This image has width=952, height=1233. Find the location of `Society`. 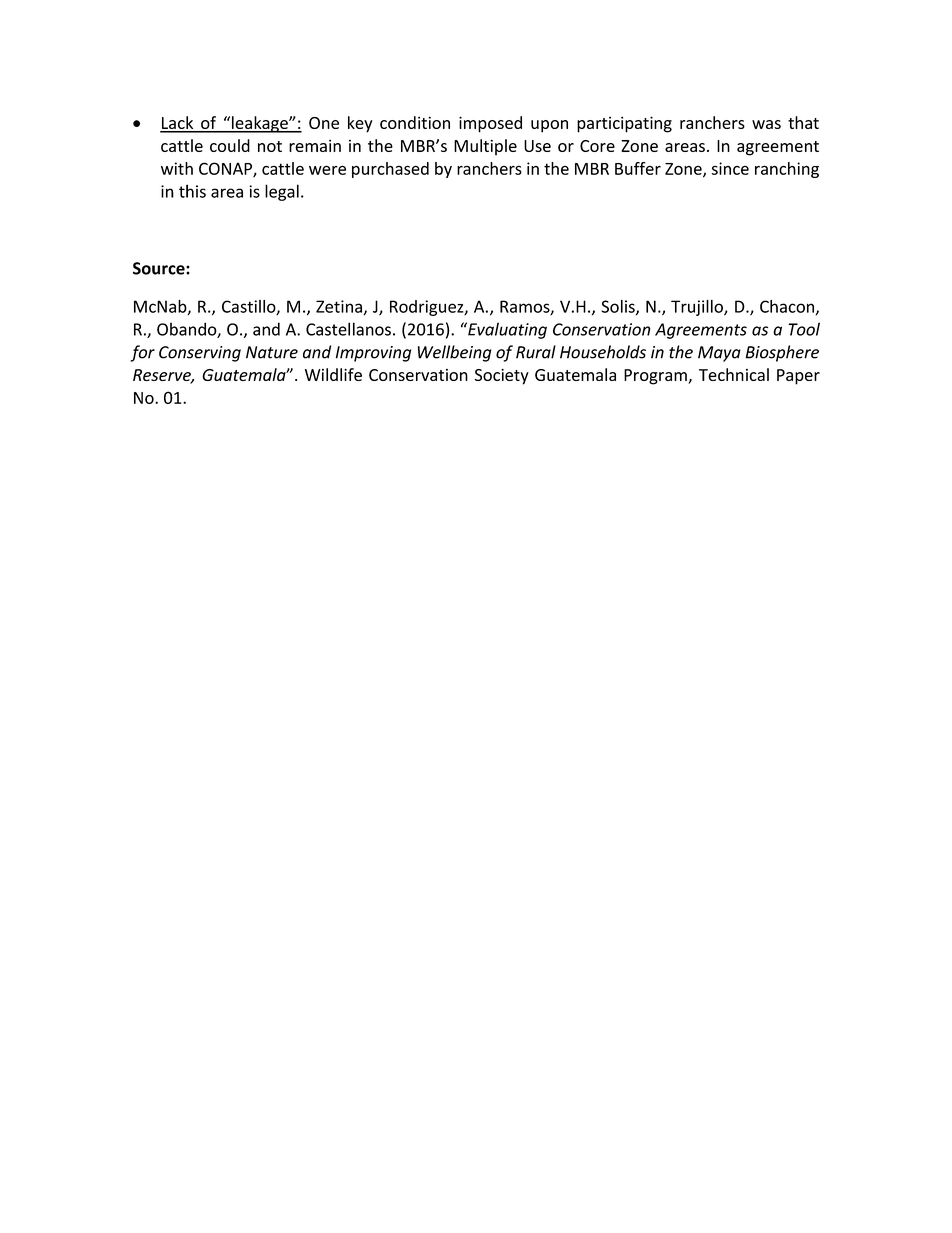

Society is located at coordinates (502, 377).
